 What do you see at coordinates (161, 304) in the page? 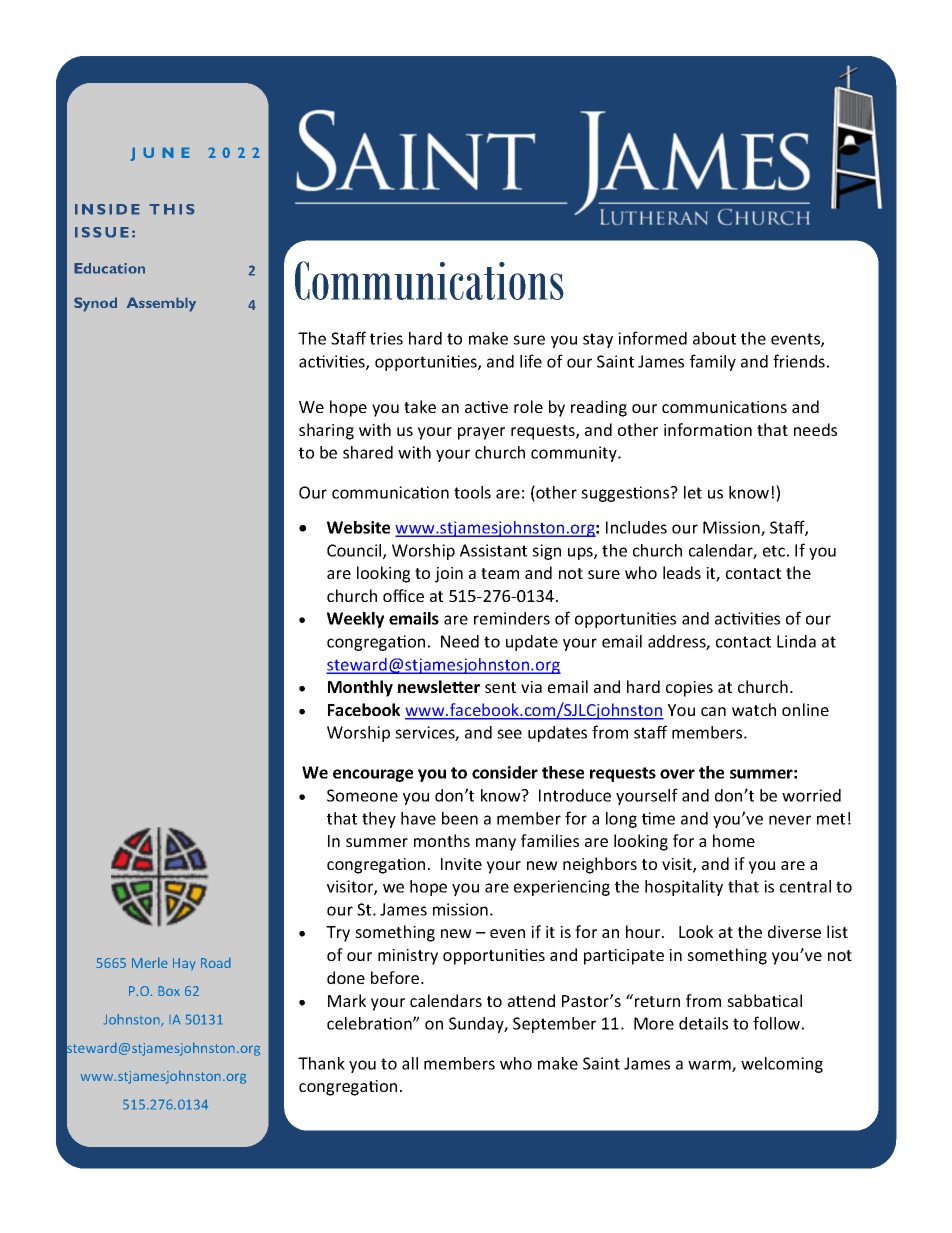
I see `Assembly` at bounding box center [161, 304].
